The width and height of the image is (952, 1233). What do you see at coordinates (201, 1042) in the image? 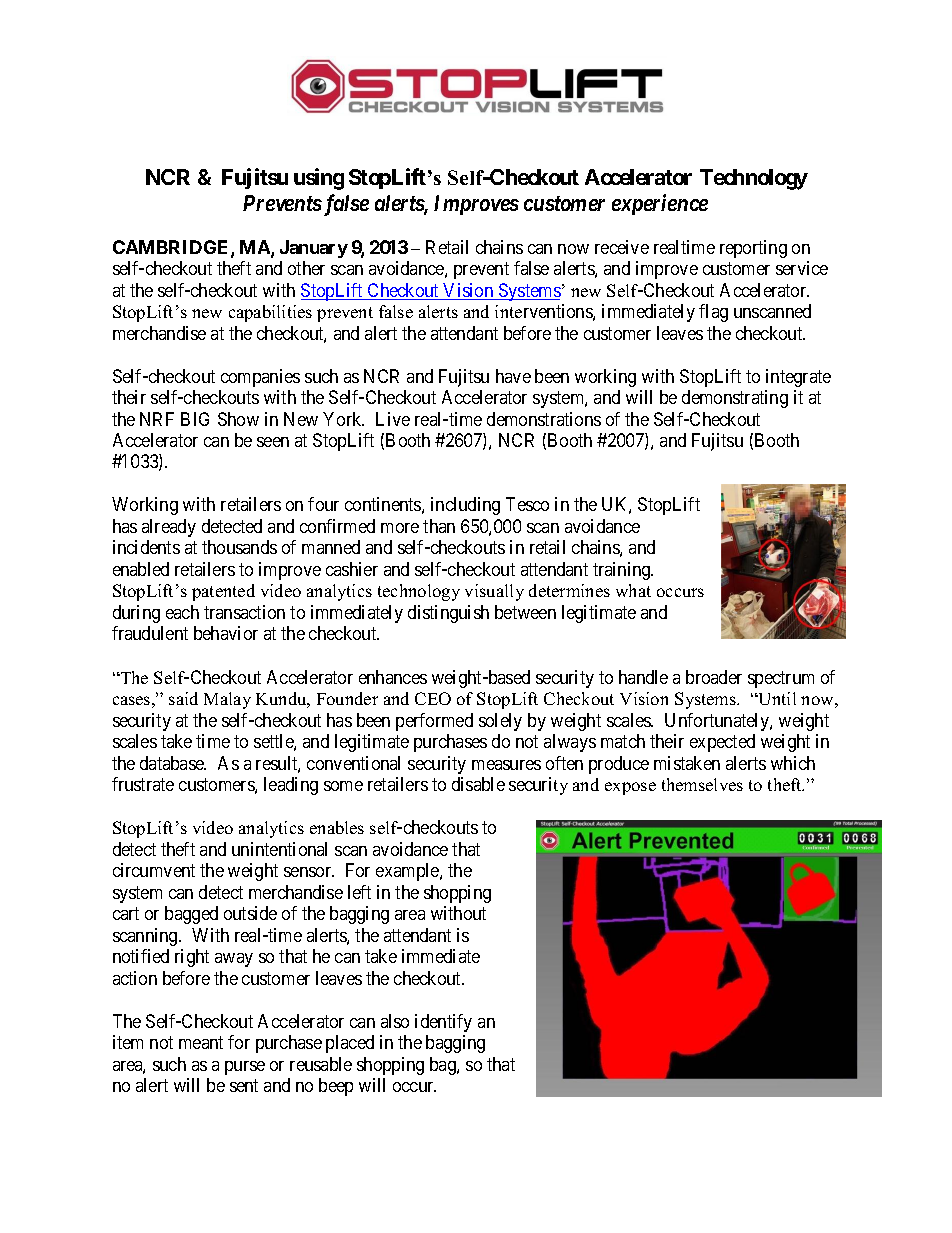
I see `meant` at bounding box center [201, 1042].
